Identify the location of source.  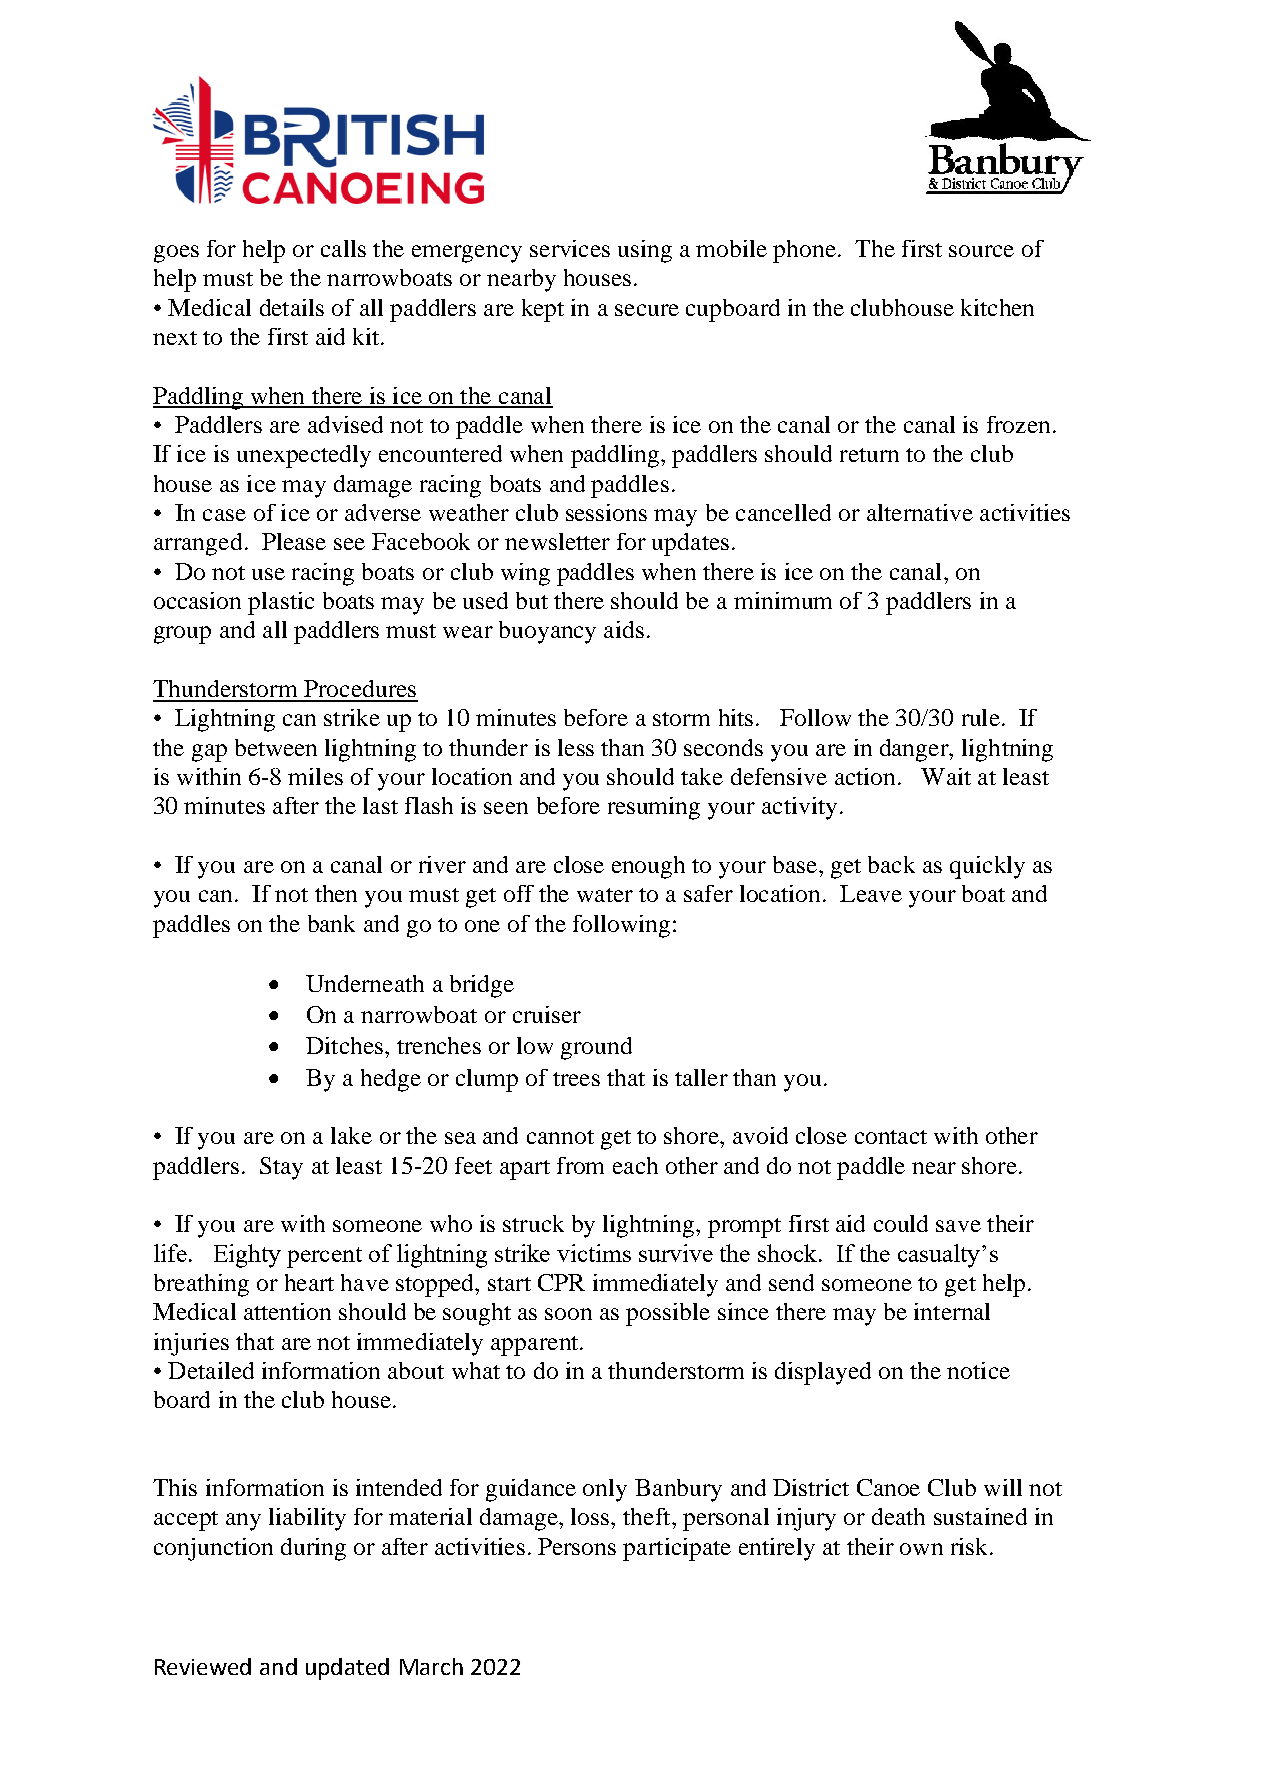
(981, 251).
